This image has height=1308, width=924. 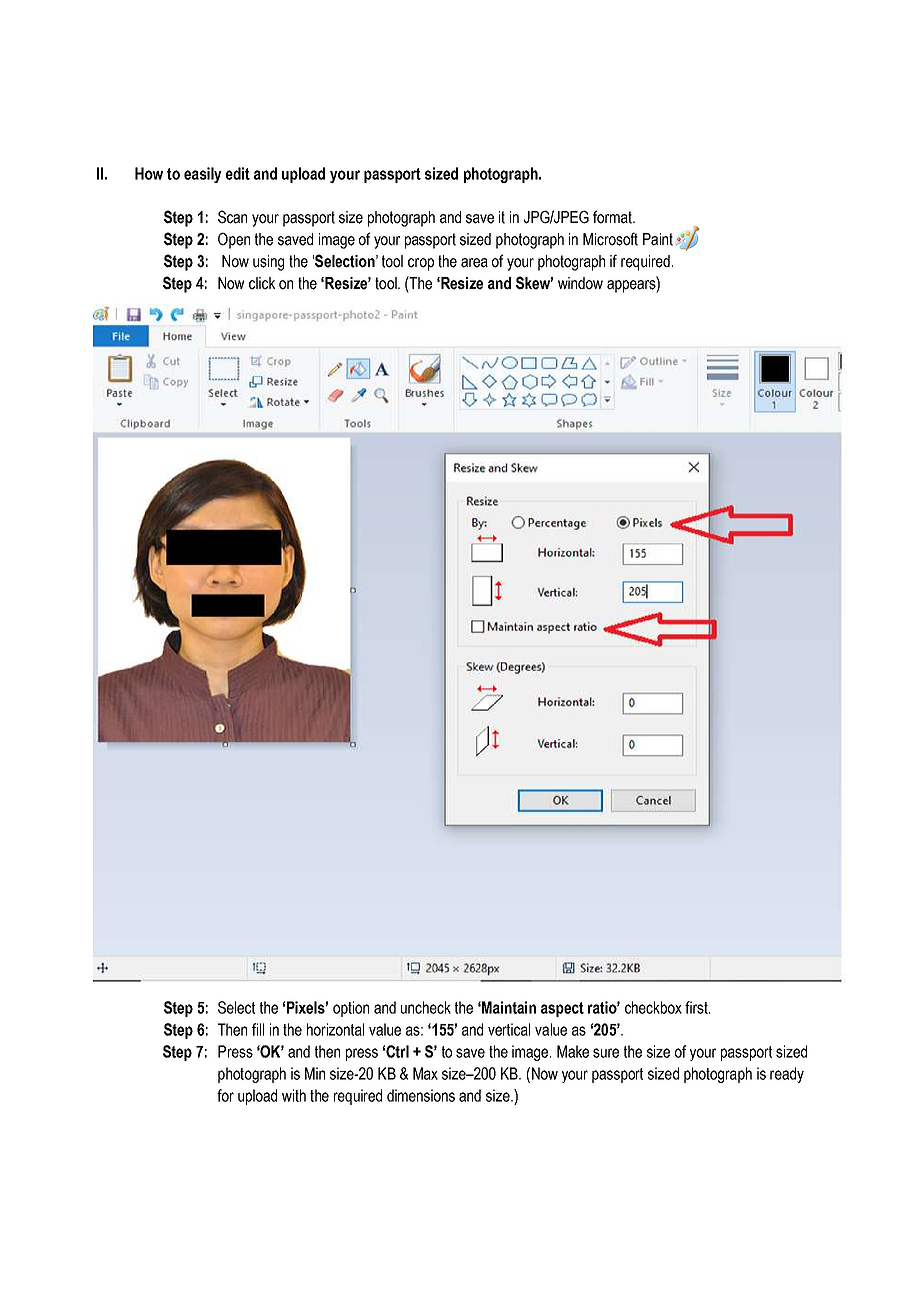 I want to click on Scan, so click(x=232, y=217).
